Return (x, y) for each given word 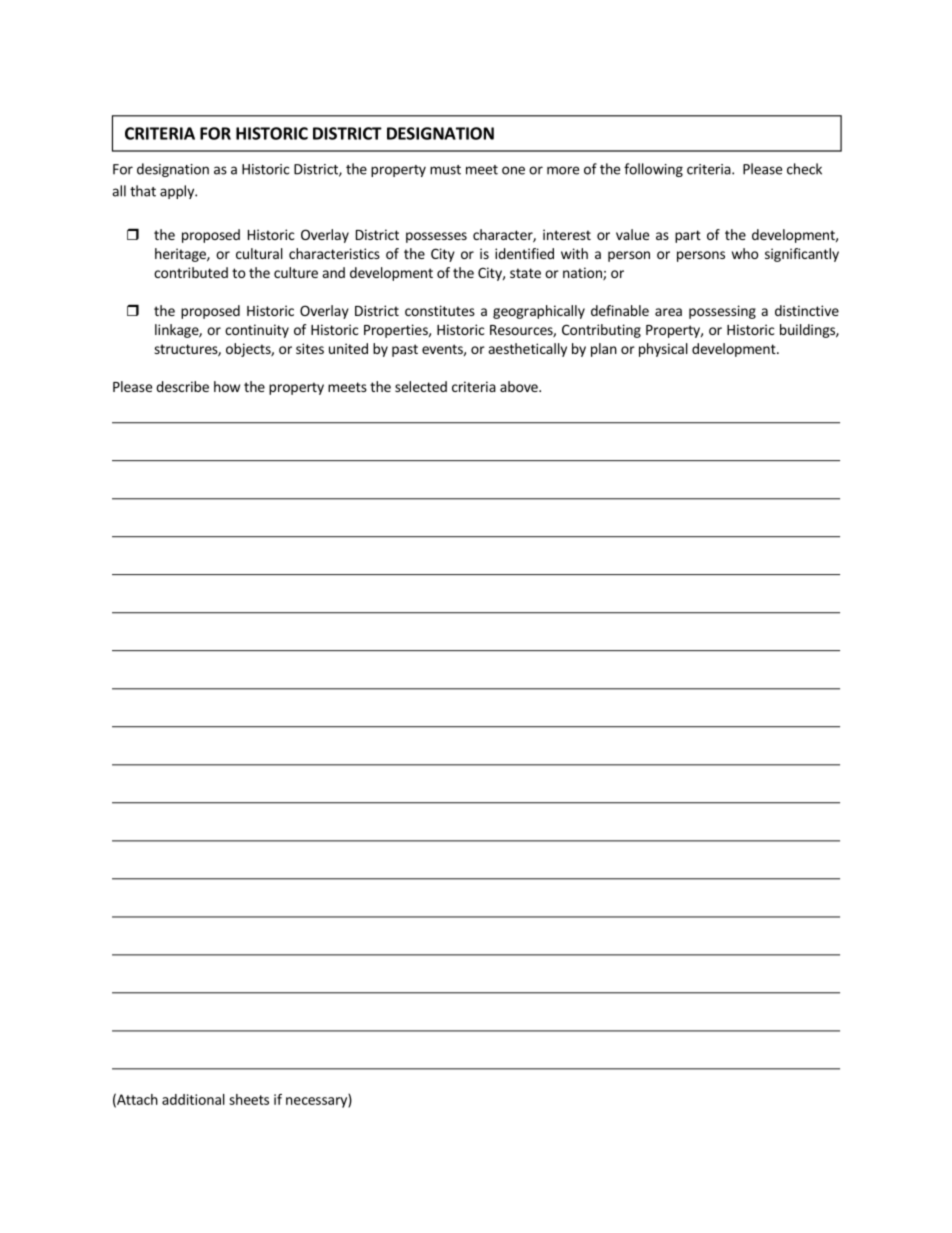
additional (193, 1099)
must (445, 170)
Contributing (601, 331)
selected (421, 386)
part (688, 236)
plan (604, 350)
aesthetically (528, 350)
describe (182, 386)
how (227, 386)
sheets (249, 1099)
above (520, 386)
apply (178, 192)
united (348, 348)
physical (663, 350)
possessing (722, 312)
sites (310, 348)
